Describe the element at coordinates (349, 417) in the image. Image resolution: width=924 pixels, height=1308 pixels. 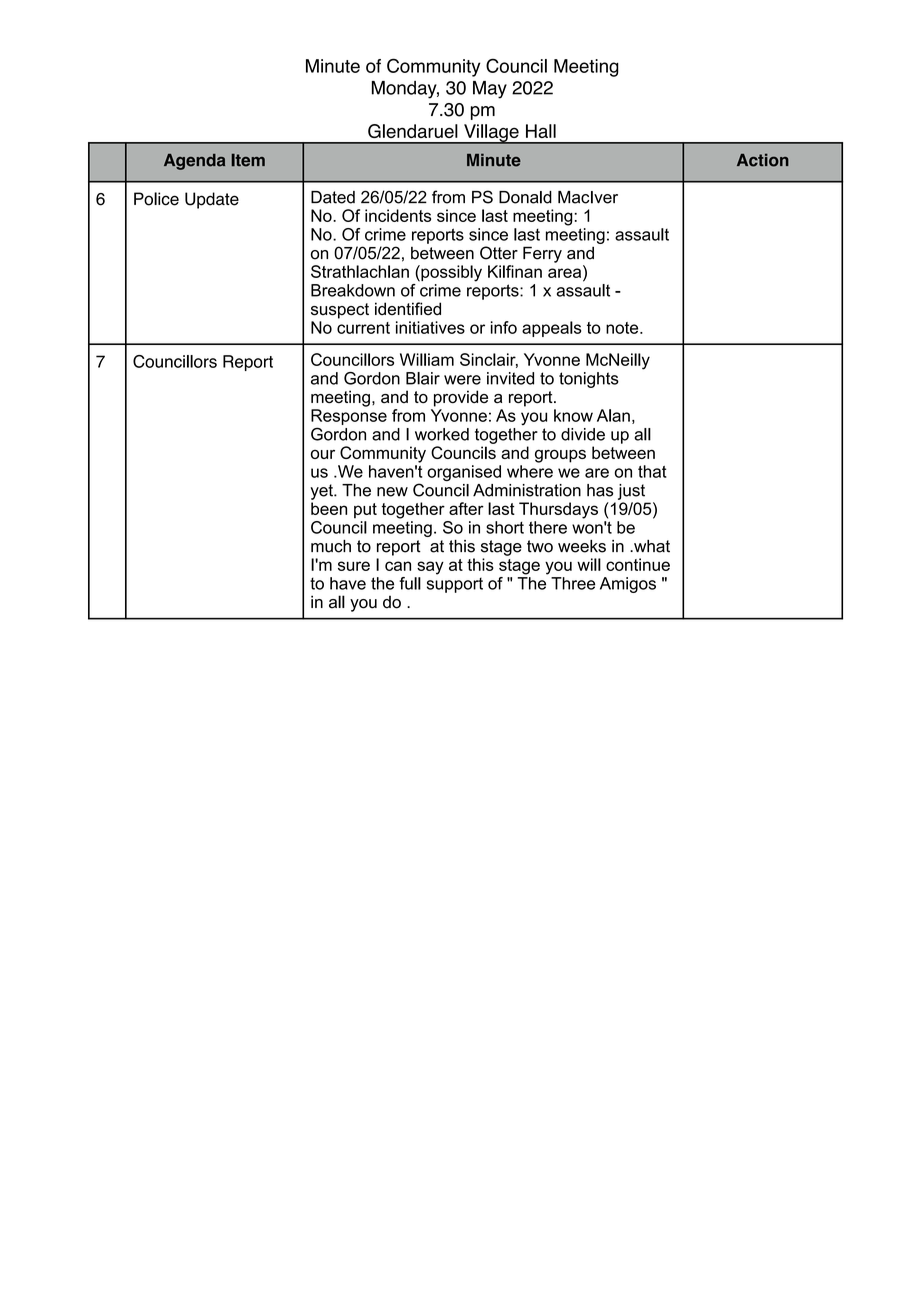
I see `Response` at that location.
